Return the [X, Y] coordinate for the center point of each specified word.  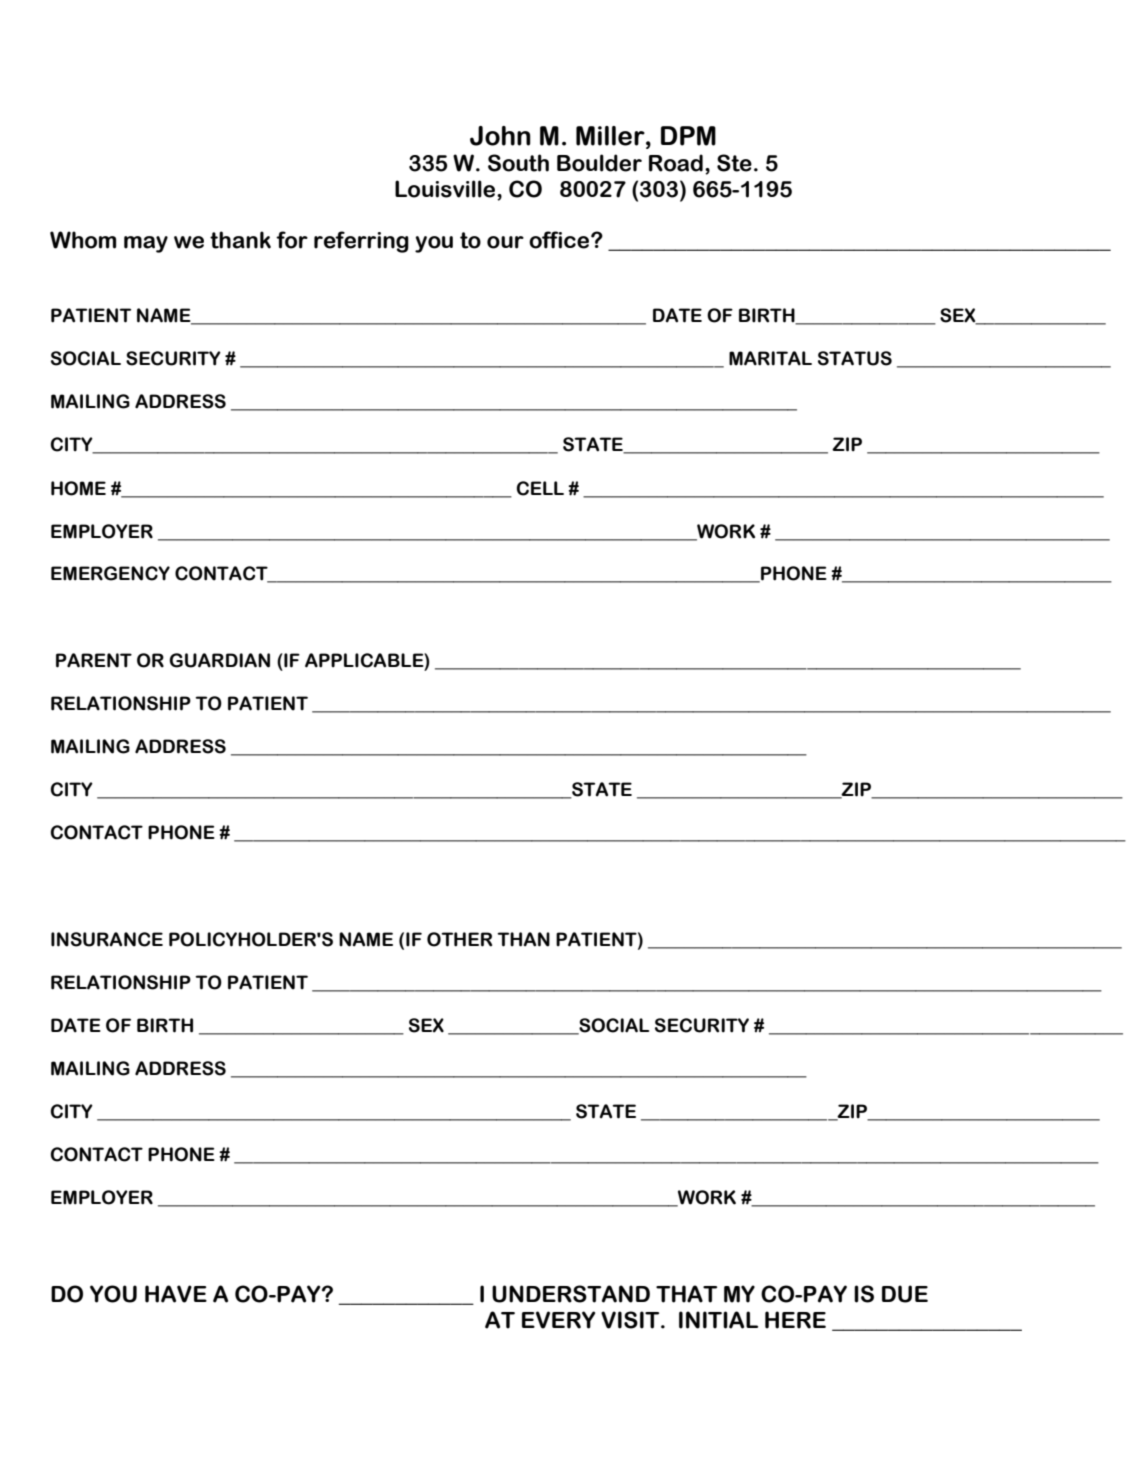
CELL [540, 488]
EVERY [558, 1320]
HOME [78, 488]
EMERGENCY [110, 573]
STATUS [855, 358]
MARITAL [770, 358]
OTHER [459, 939]
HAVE [176, 1294]
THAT [686, 1294]
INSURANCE [107, 939]
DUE [905, 1294]
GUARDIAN [219, 660]
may [146, 244]
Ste [734, 163]
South [518, 163]
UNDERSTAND [571, 1294]
